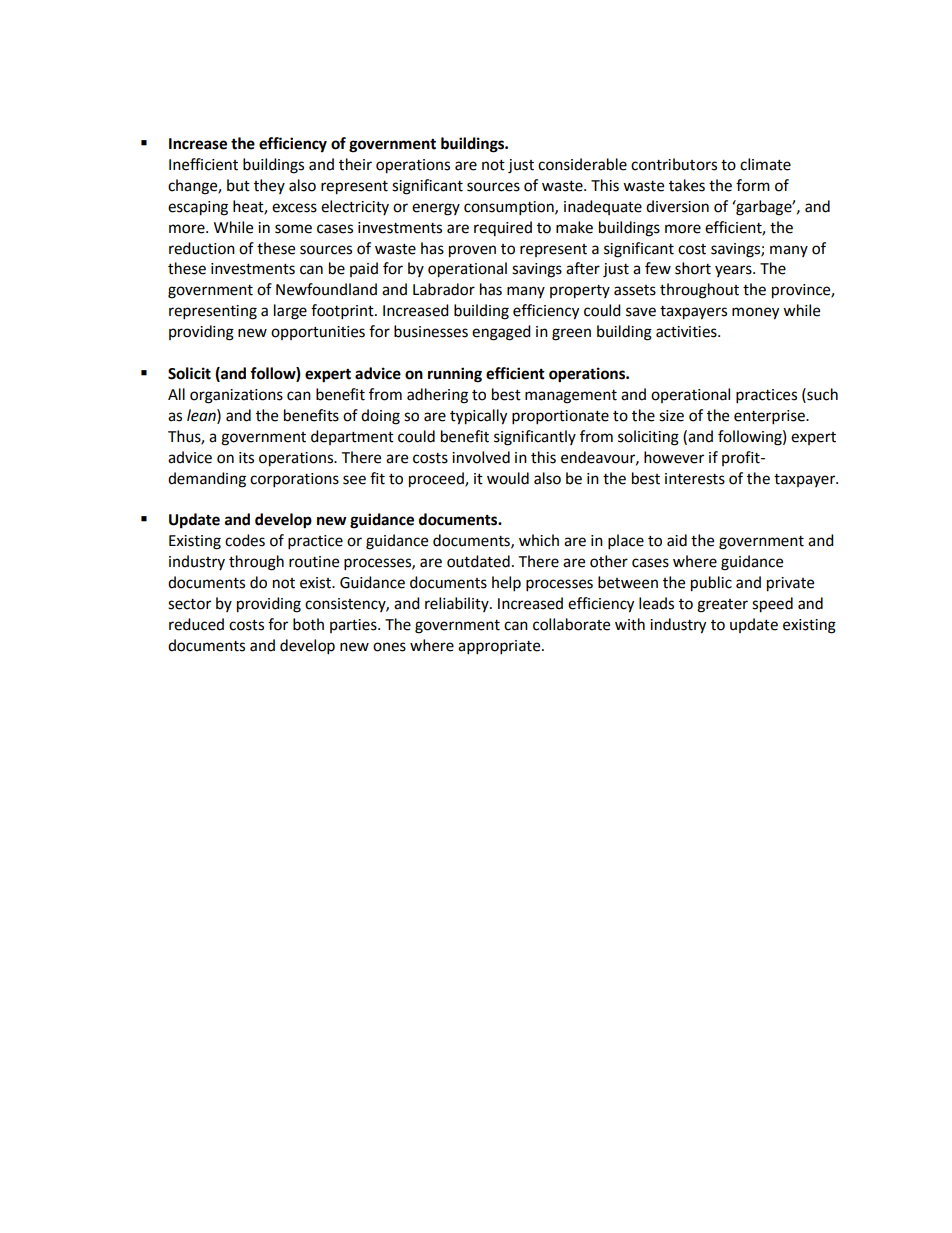 The image size is (952, 1233). Describe the element at coordinates (308, 624) in the document. I see `both` at that location.
